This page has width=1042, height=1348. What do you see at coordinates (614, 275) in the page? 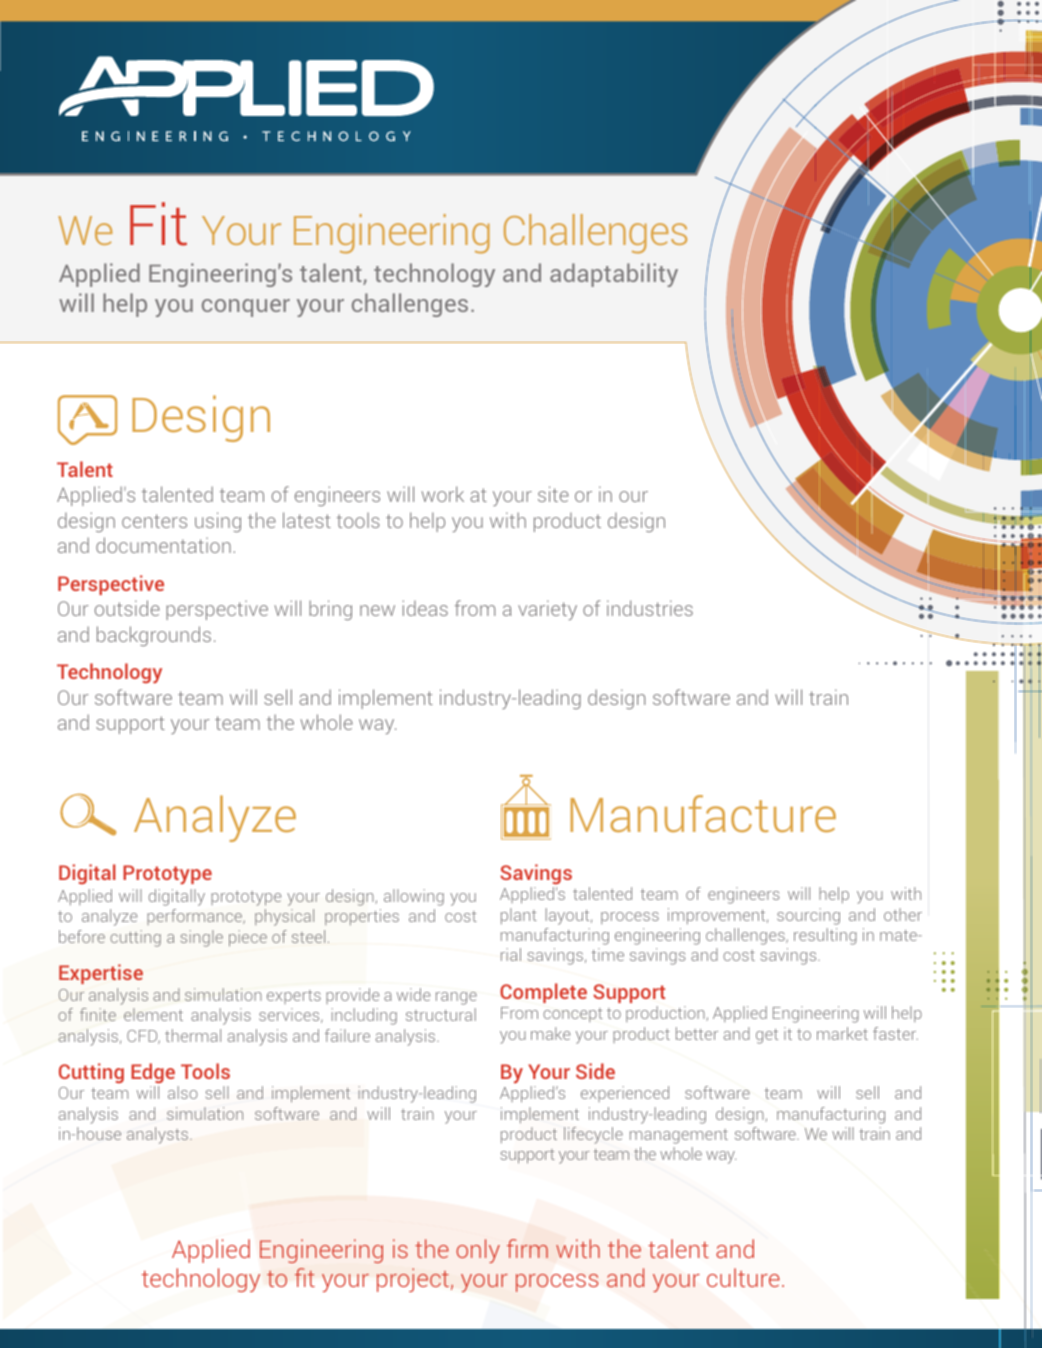
I see `adaptability` at bounding box center [614, 275].
